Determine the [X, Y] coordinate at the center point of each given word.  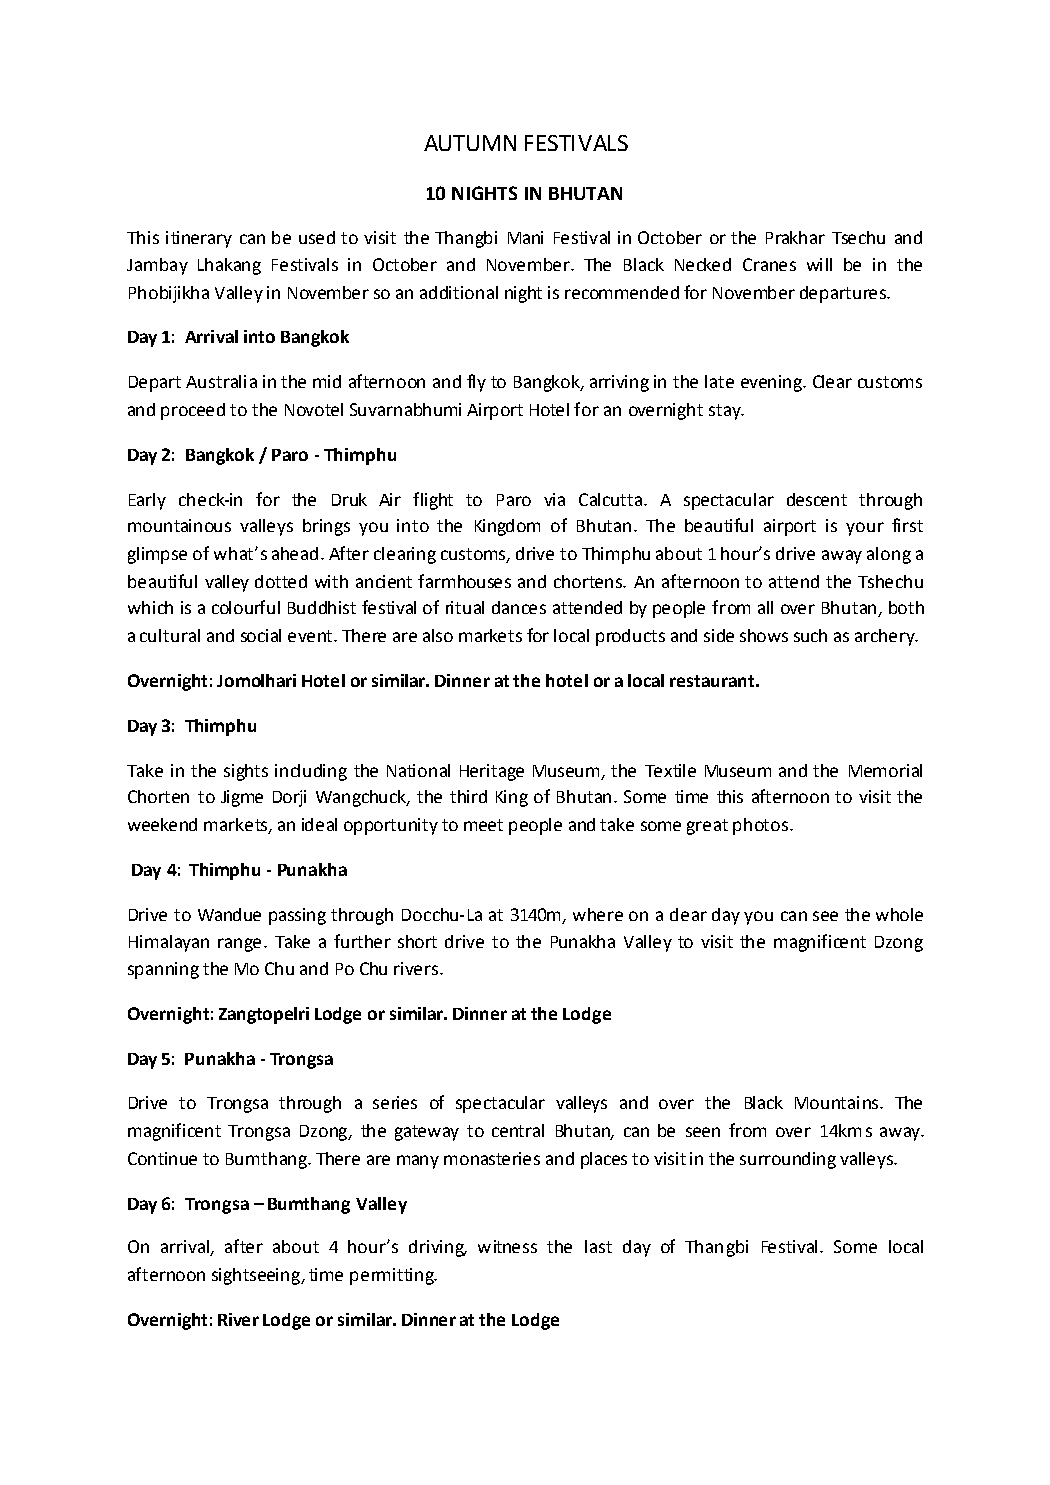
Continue [162, 1158]
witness [507, 1246]
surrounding [788, 1160]
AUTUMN [470, 143]
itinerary [199, 239]
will [819, 264]
